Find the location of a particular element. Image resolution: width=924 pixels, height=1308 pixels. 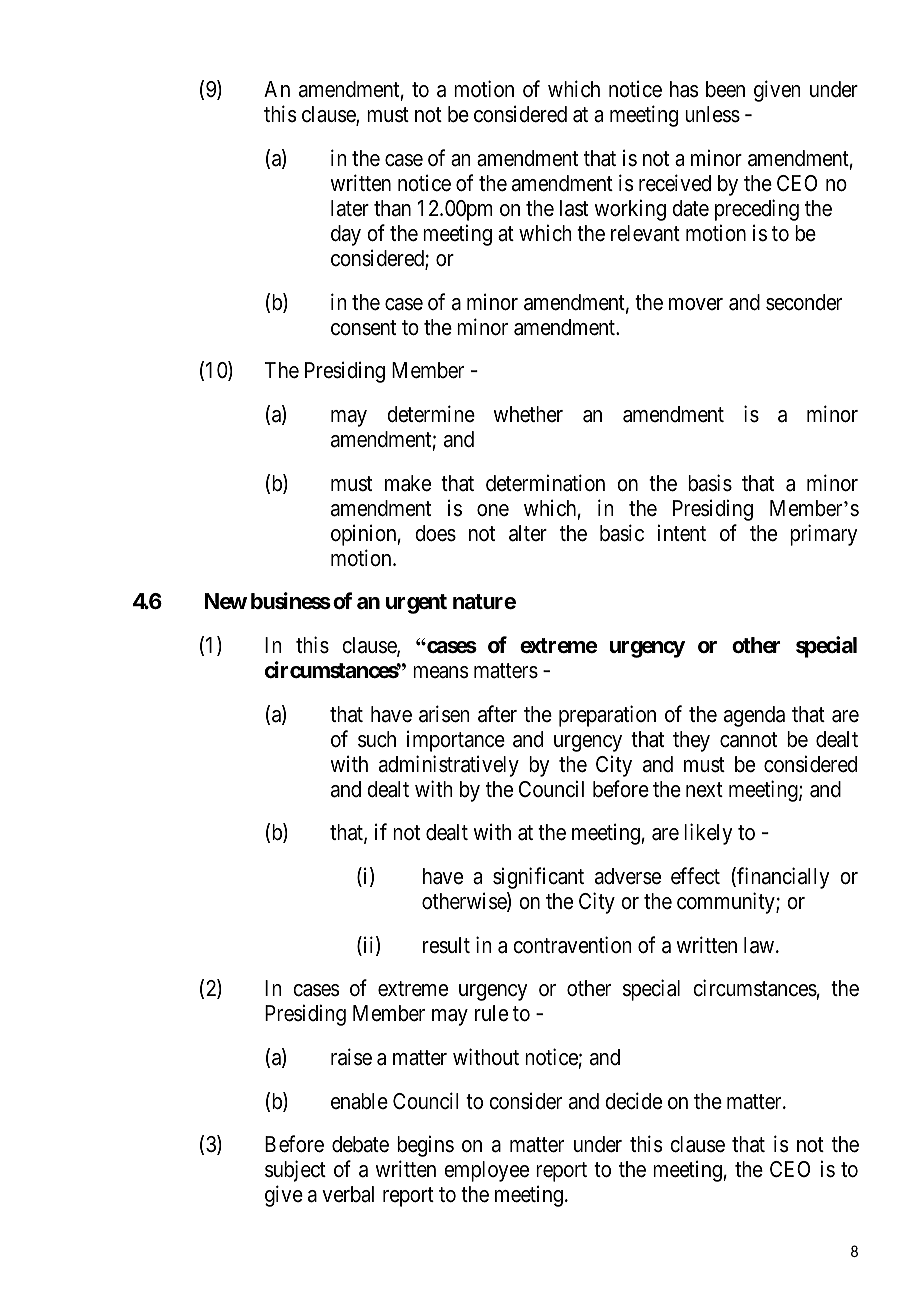

significant is located at coordinates (538, 878).
